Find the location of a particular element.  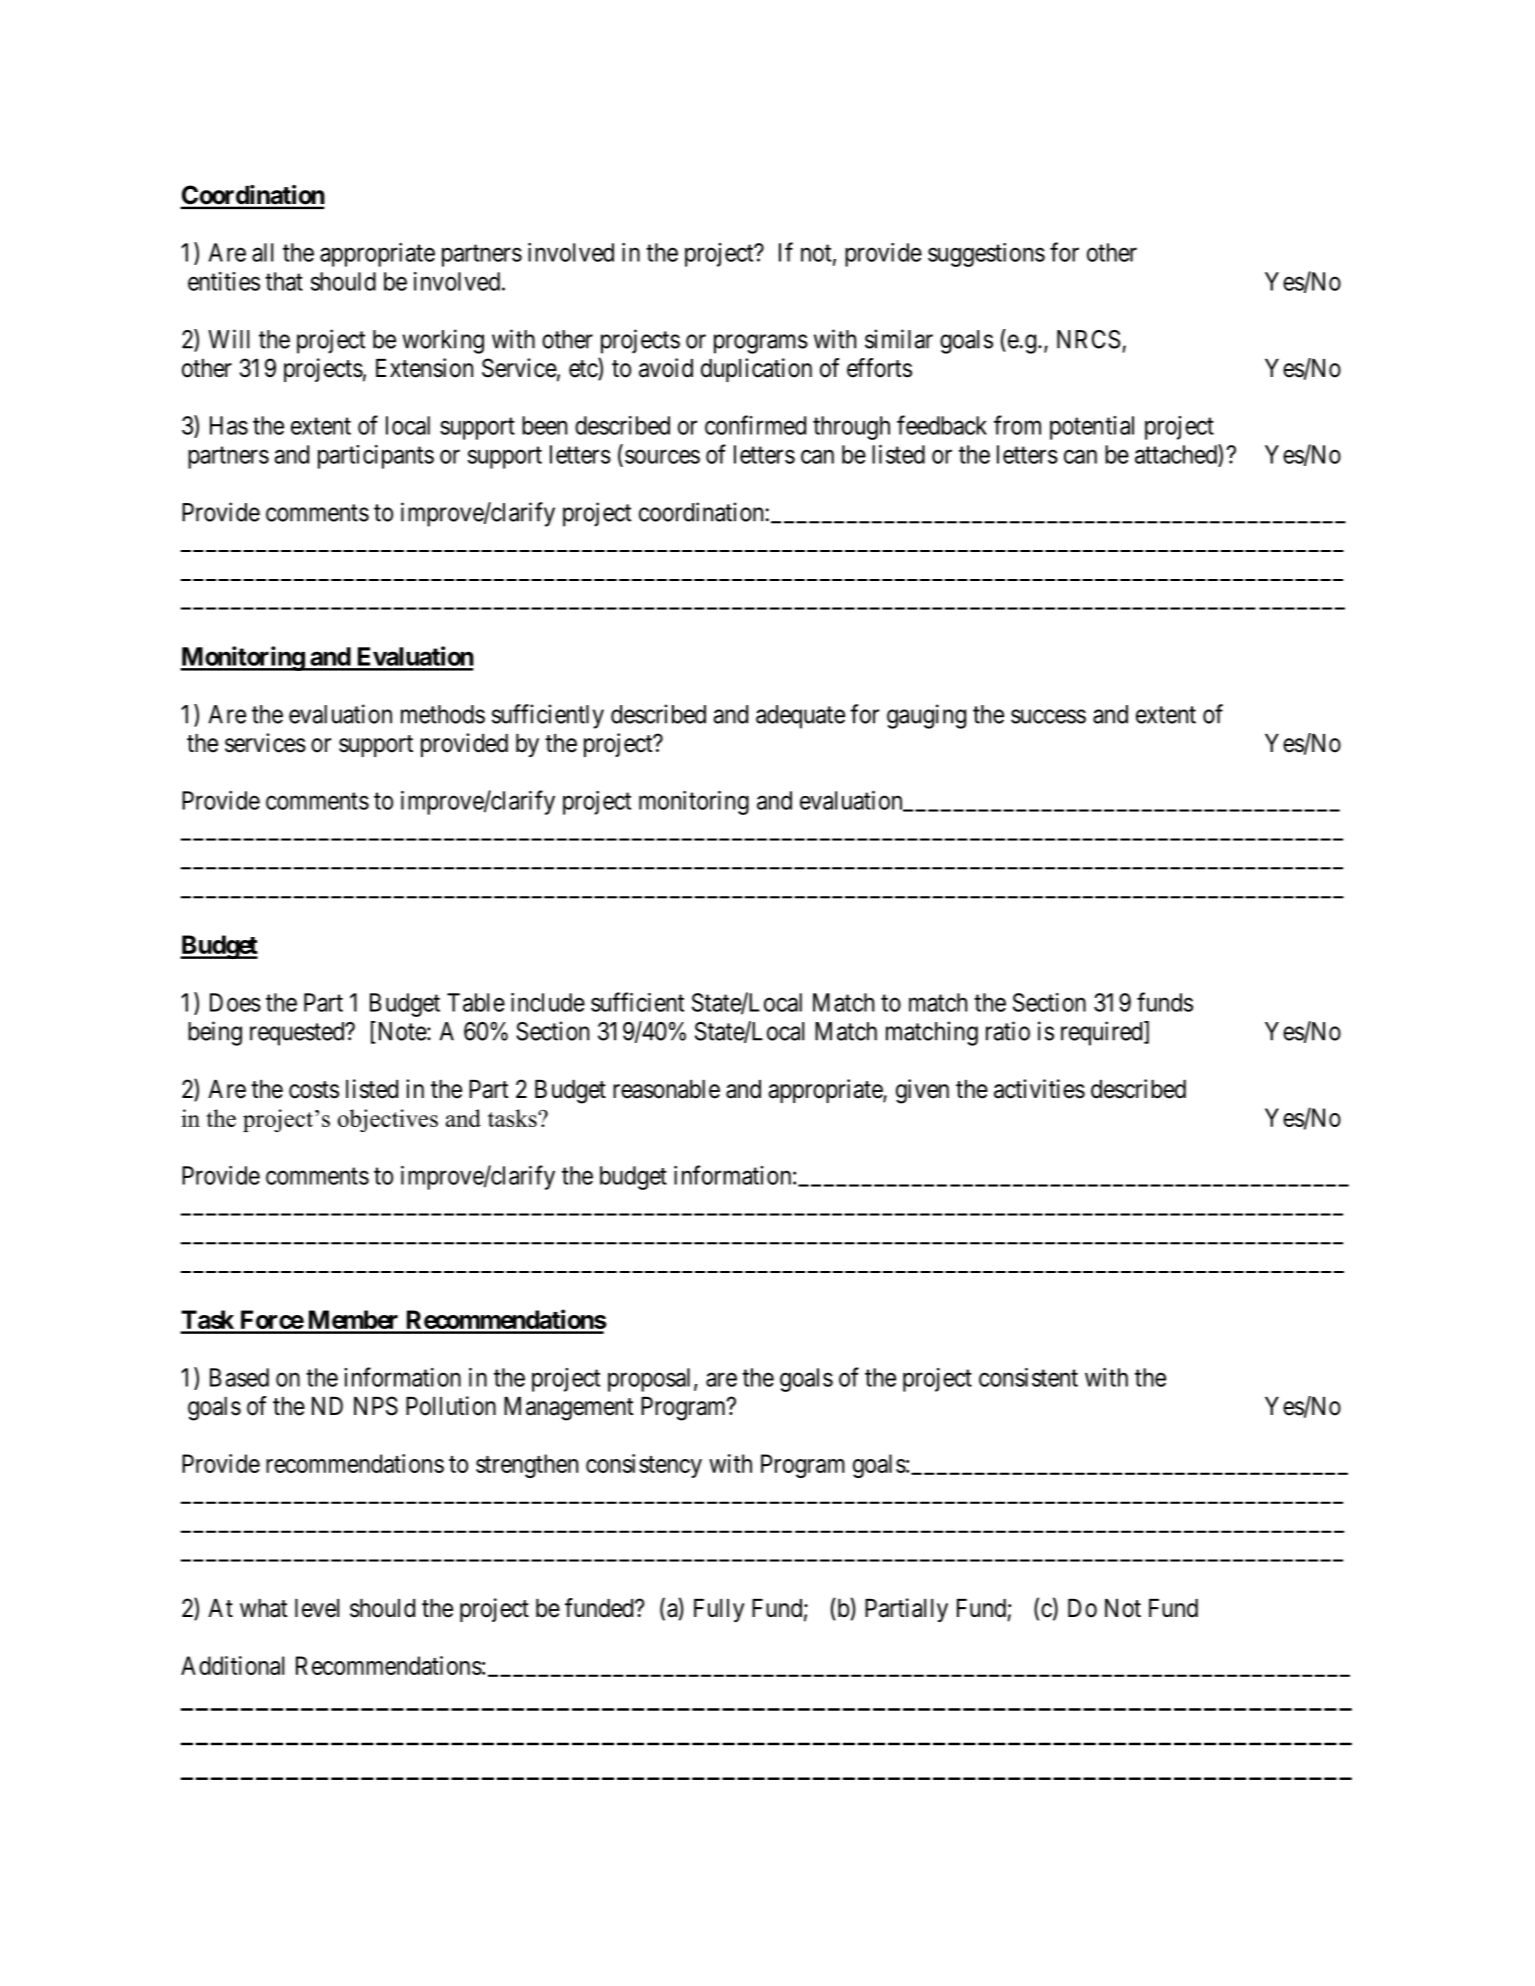

avoid is located at coordinates (666, 368).
